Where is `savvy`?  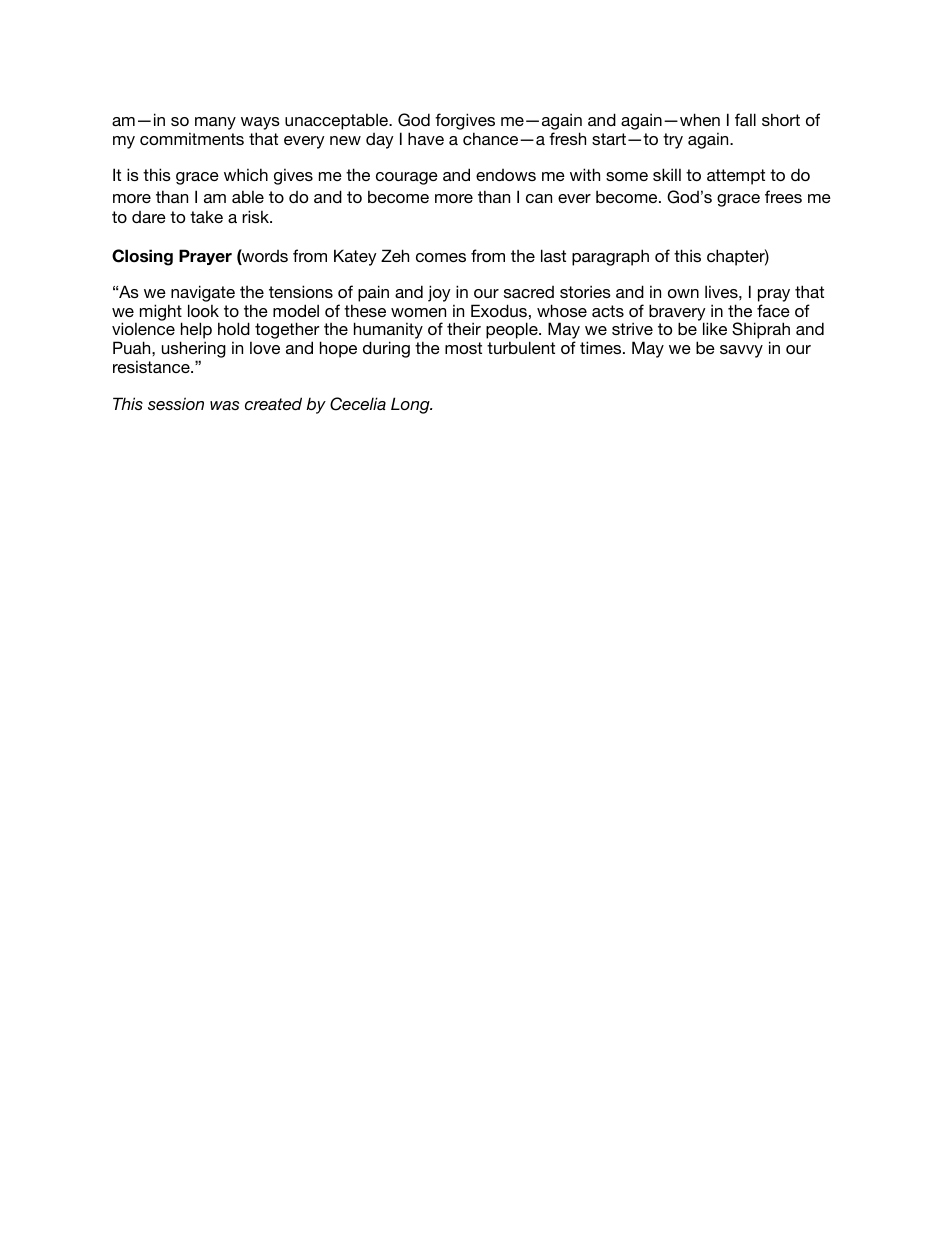
savvy is located at coordinates (741, 351).
